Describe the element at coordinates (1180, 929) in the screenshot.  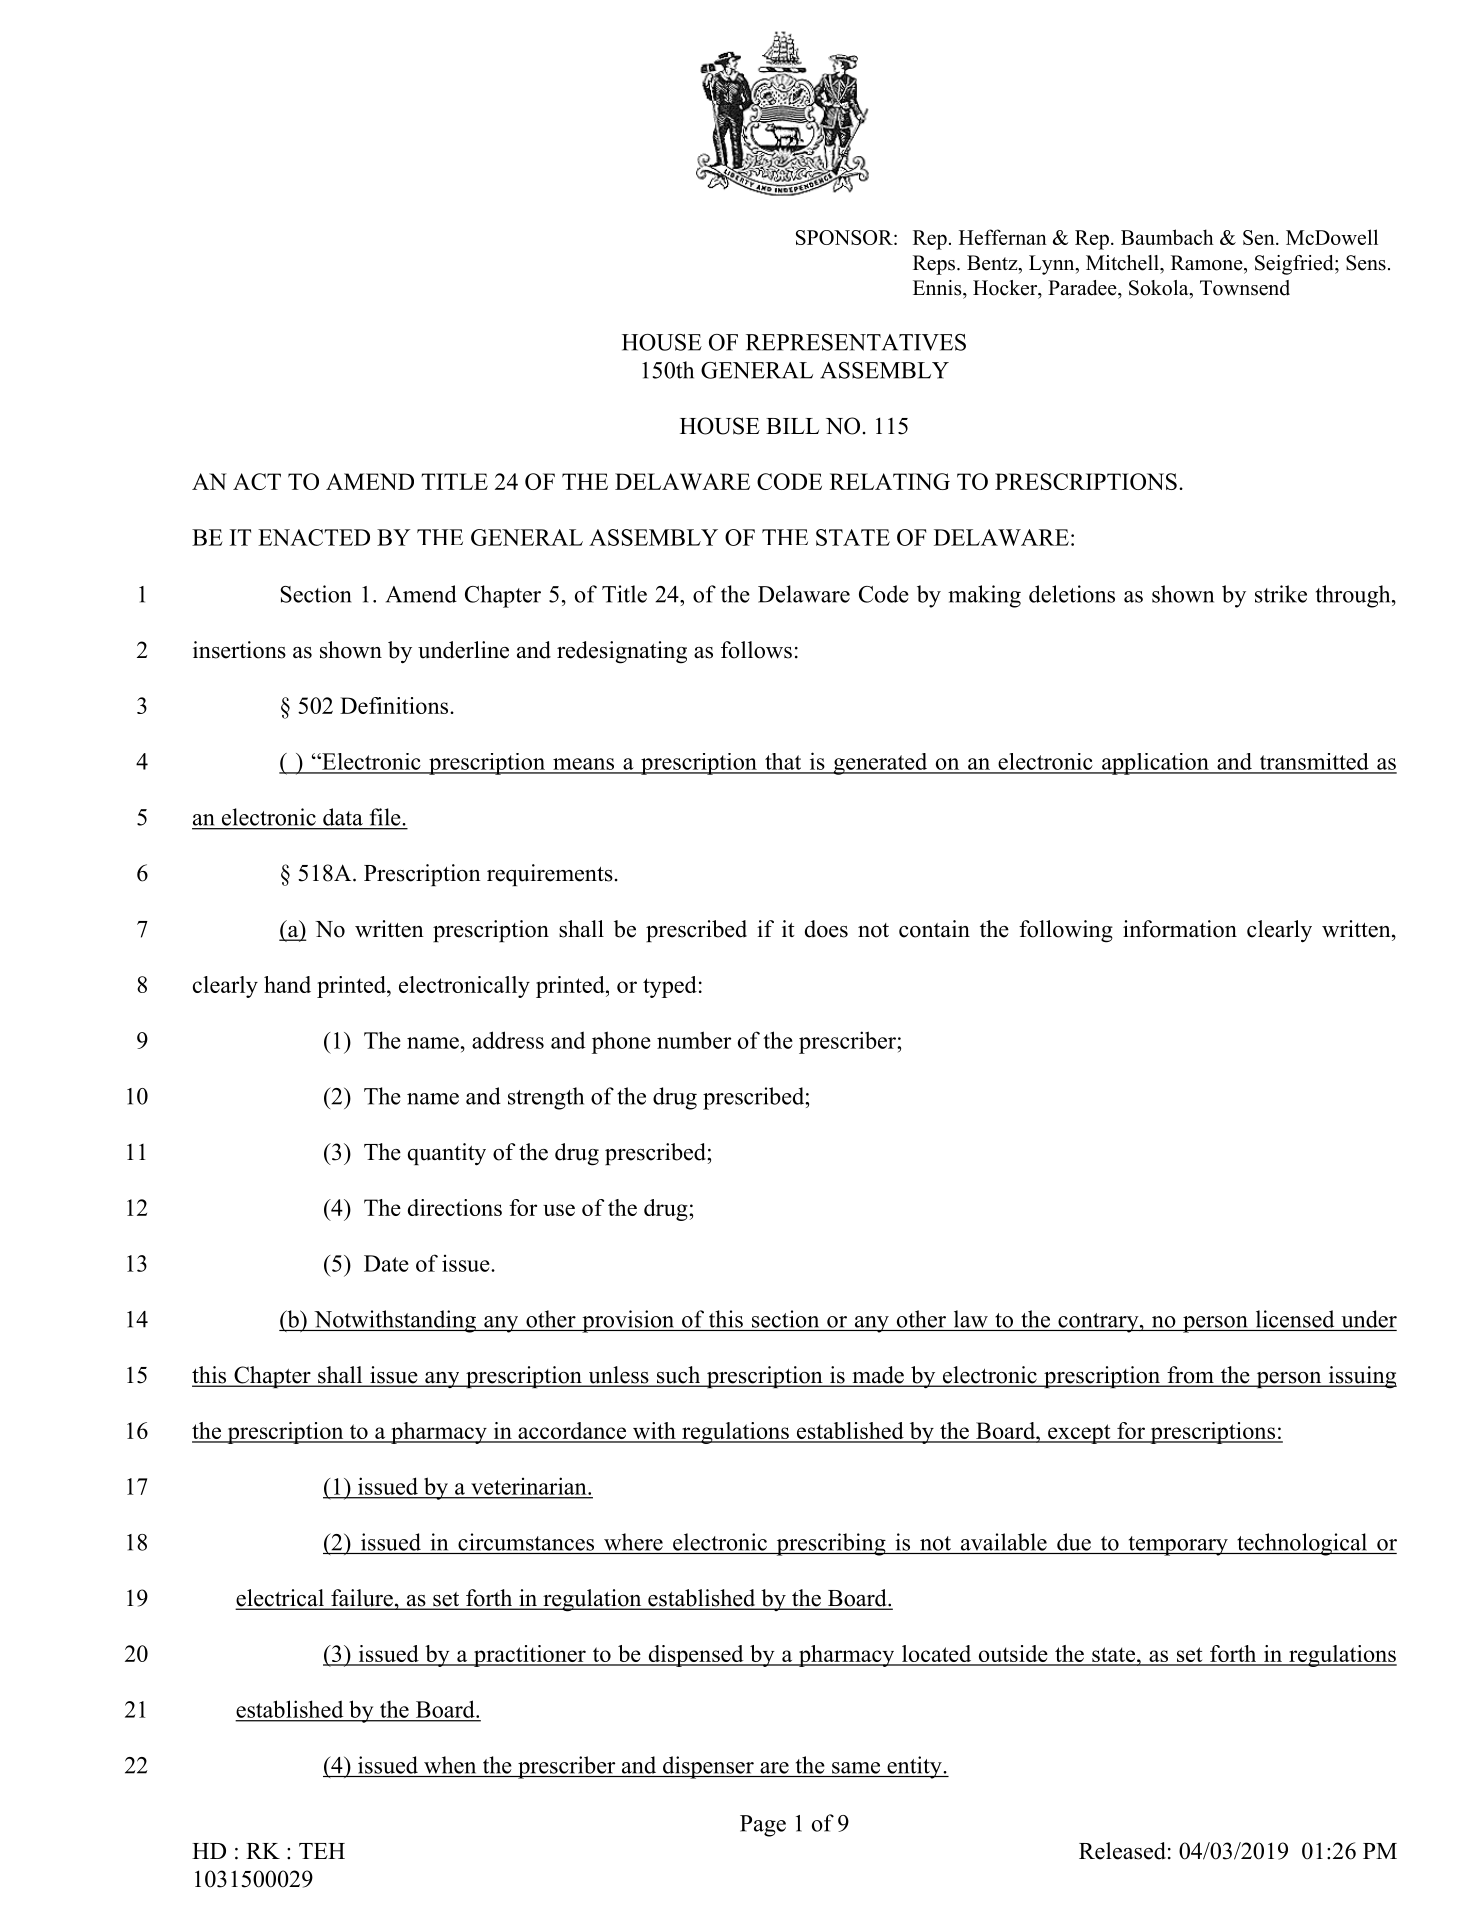
I see `information` at that location.
